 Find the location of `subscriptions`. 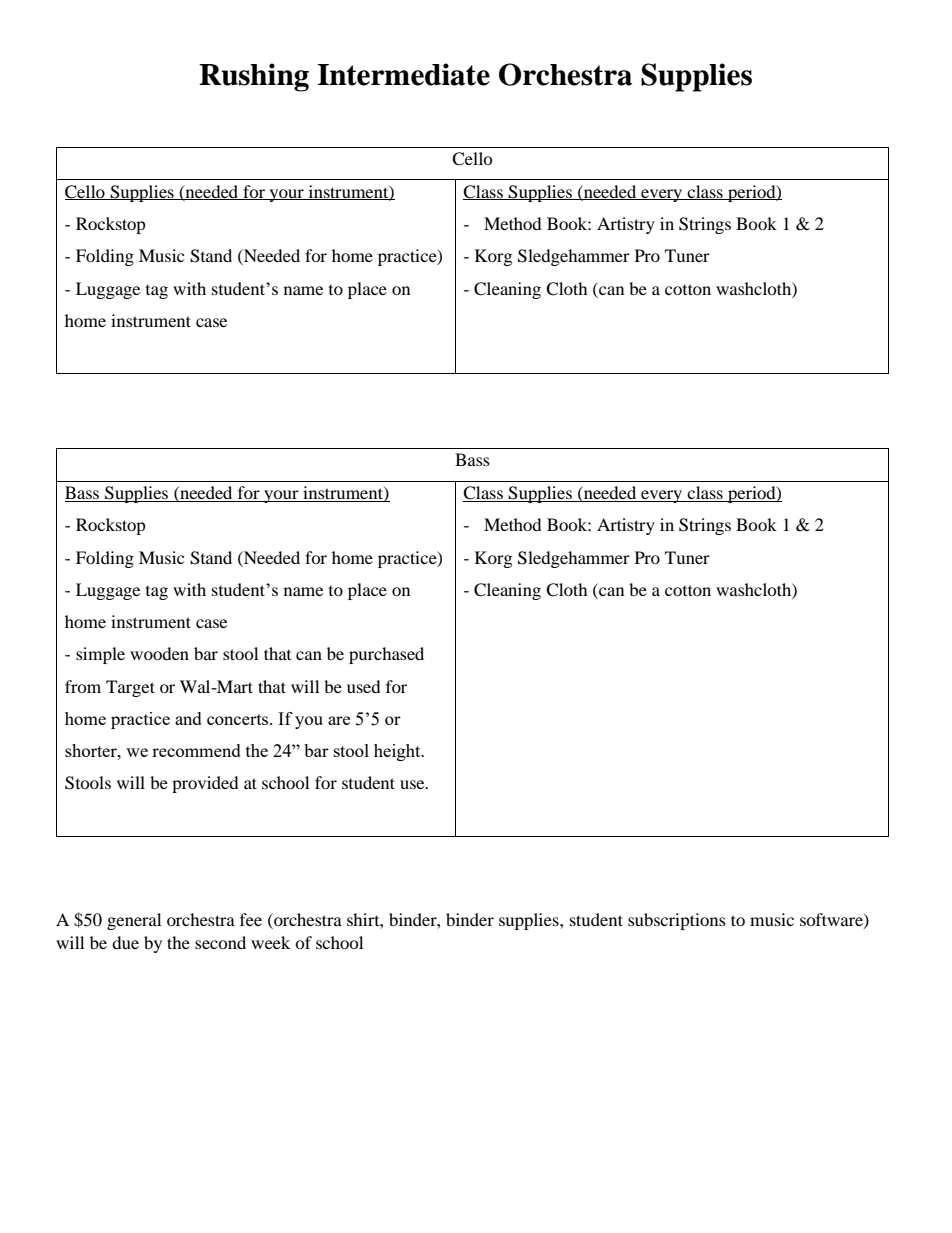

subscriptions is located at coordinates (677, 921).
